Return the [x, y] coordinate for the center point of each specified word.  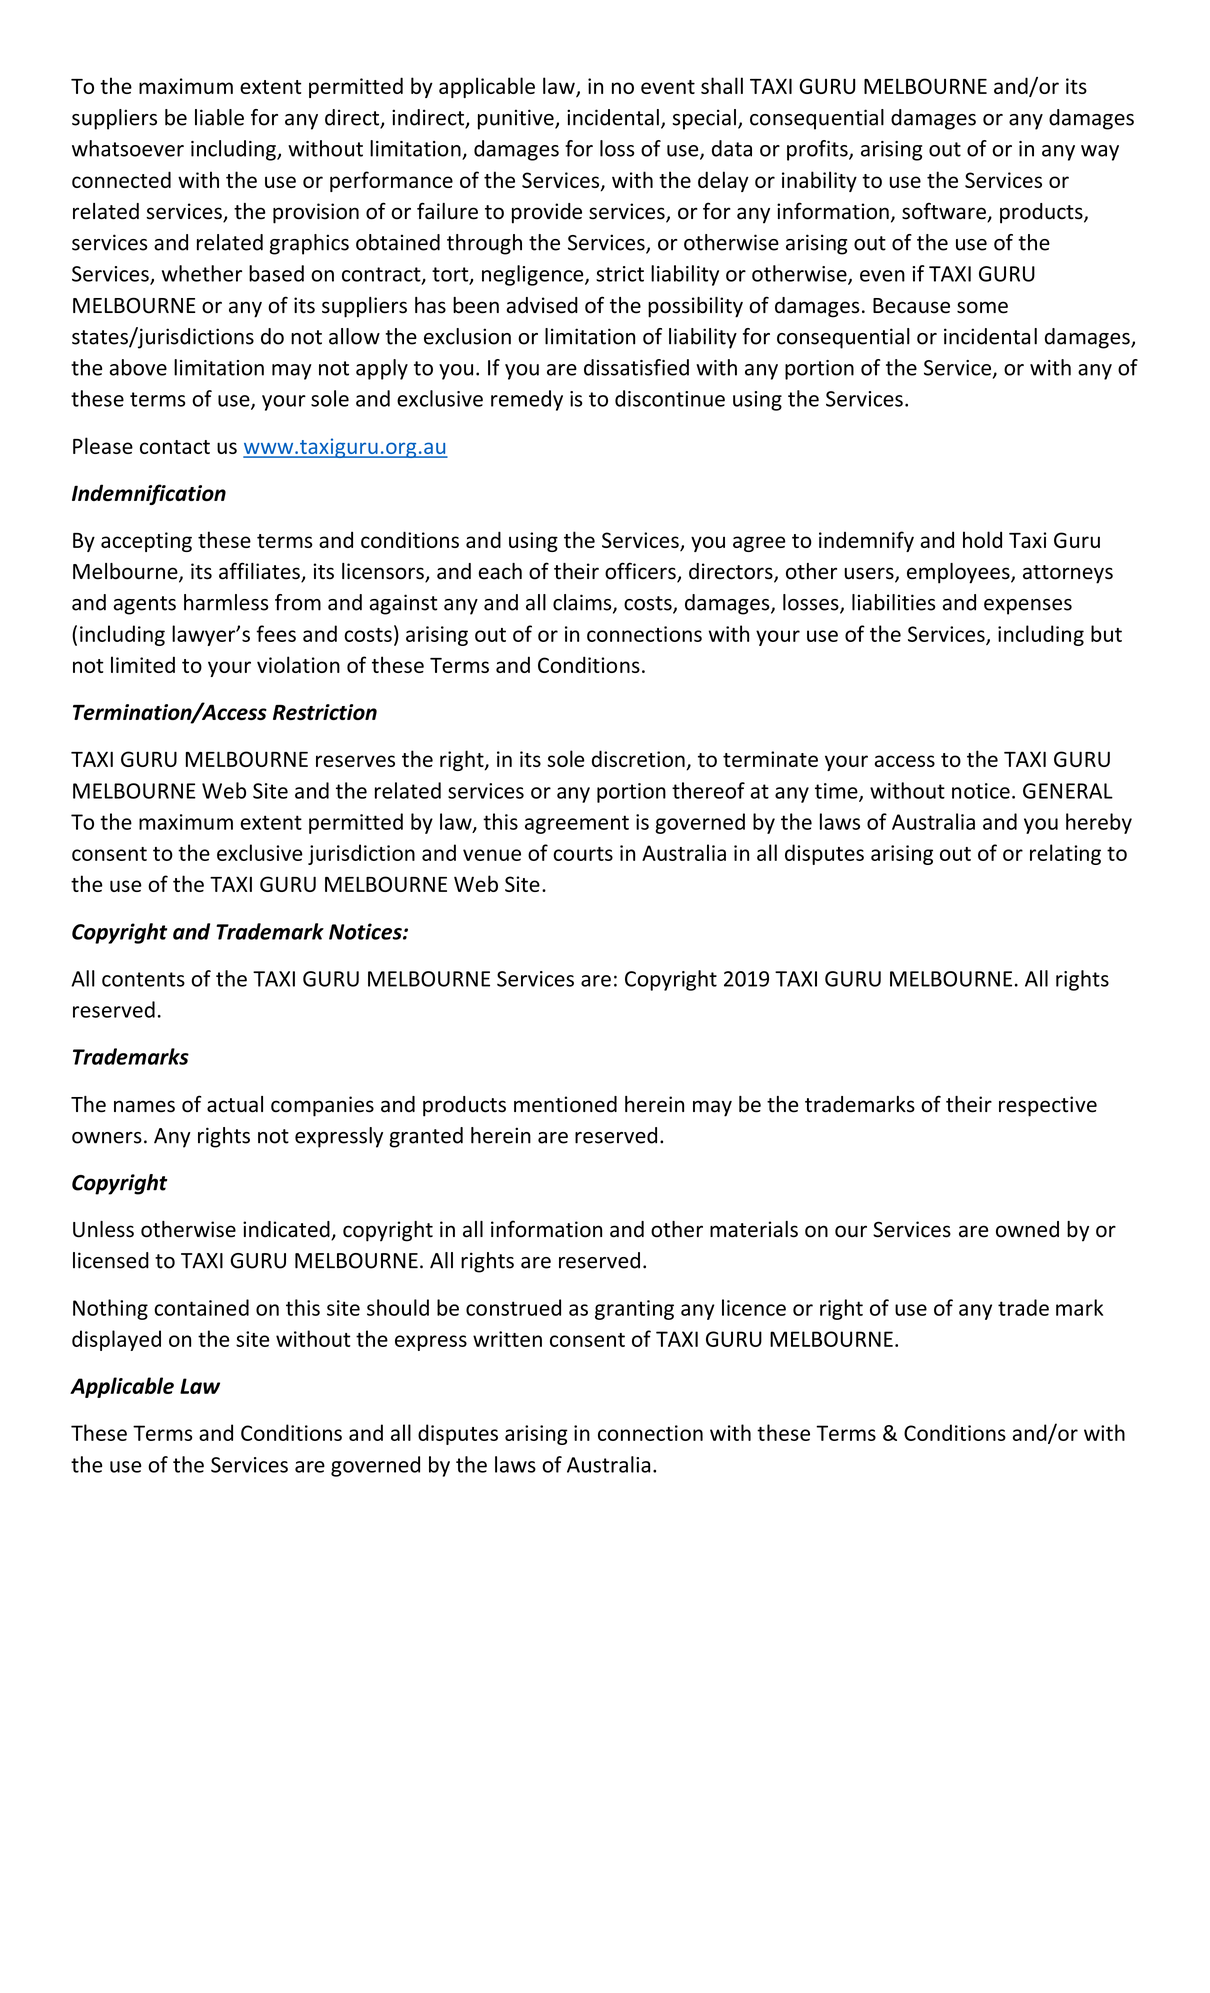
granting [634, 1310]
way [1100, 153]
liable [219, 117]
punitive [517, 119]
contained [201, 1307]
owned [1027, 1229]
